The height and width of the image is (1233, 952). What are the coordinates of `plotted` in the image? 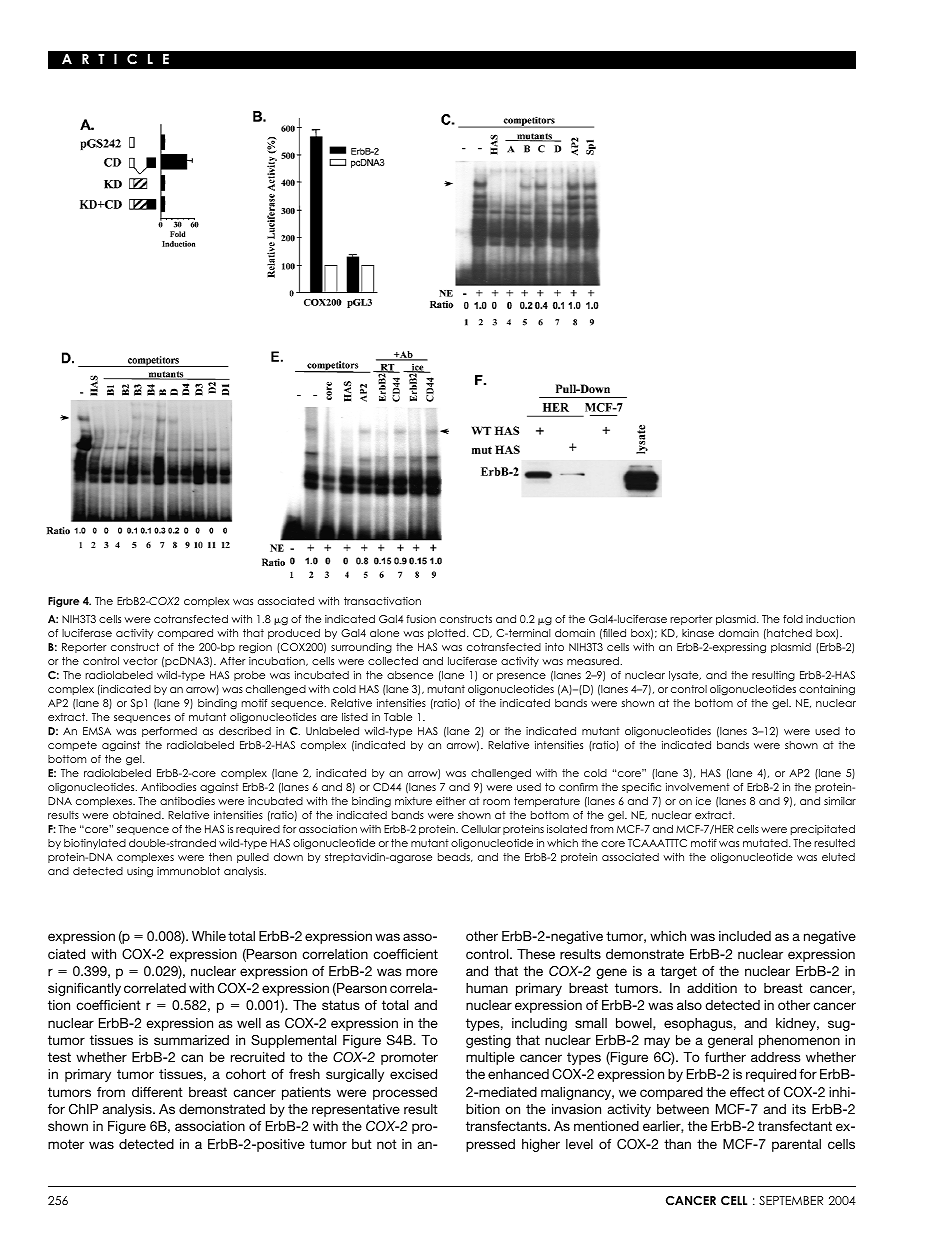 It's located at (448, 634).
